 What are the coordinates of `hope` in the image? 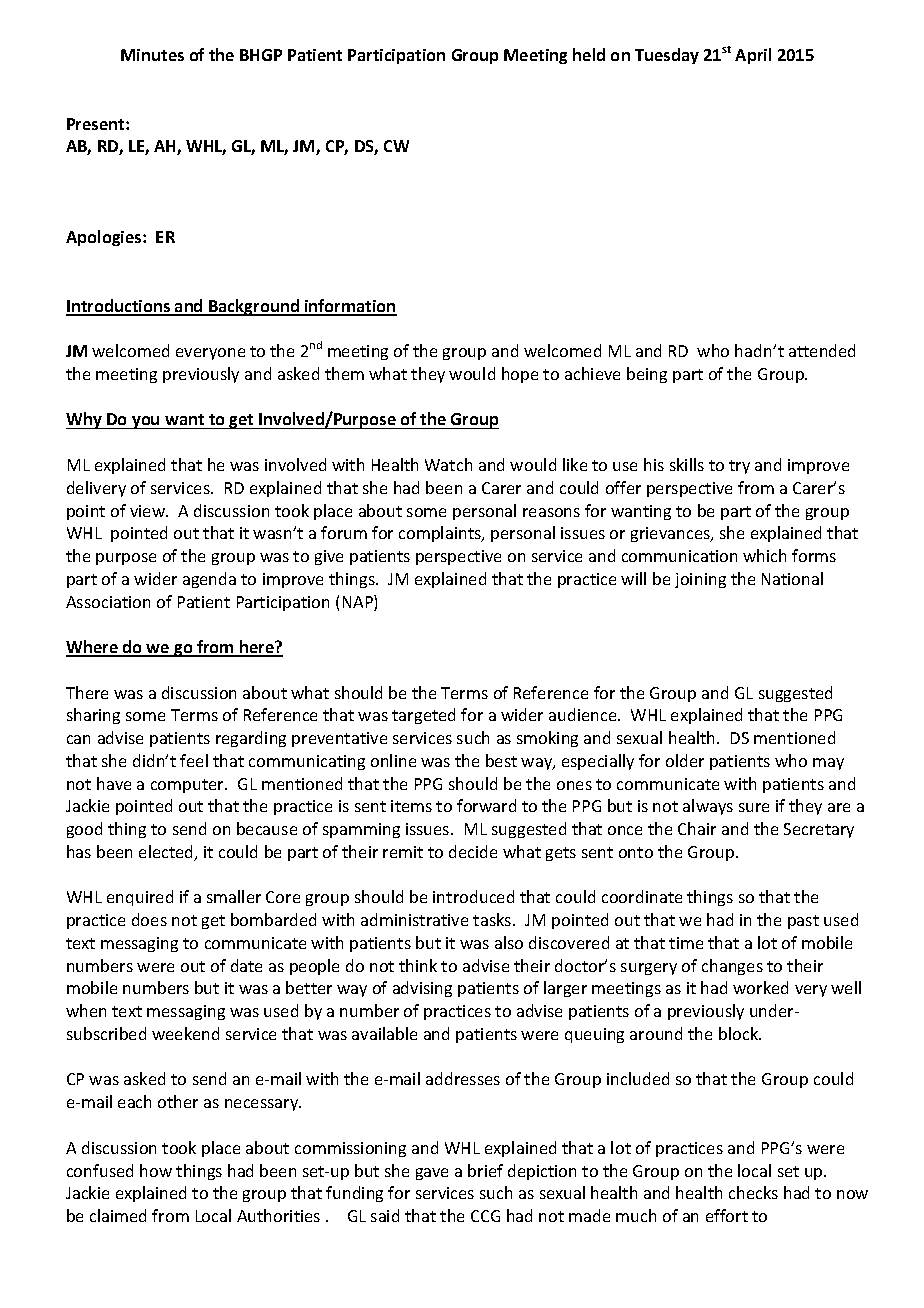 It's located at (520, 375).
